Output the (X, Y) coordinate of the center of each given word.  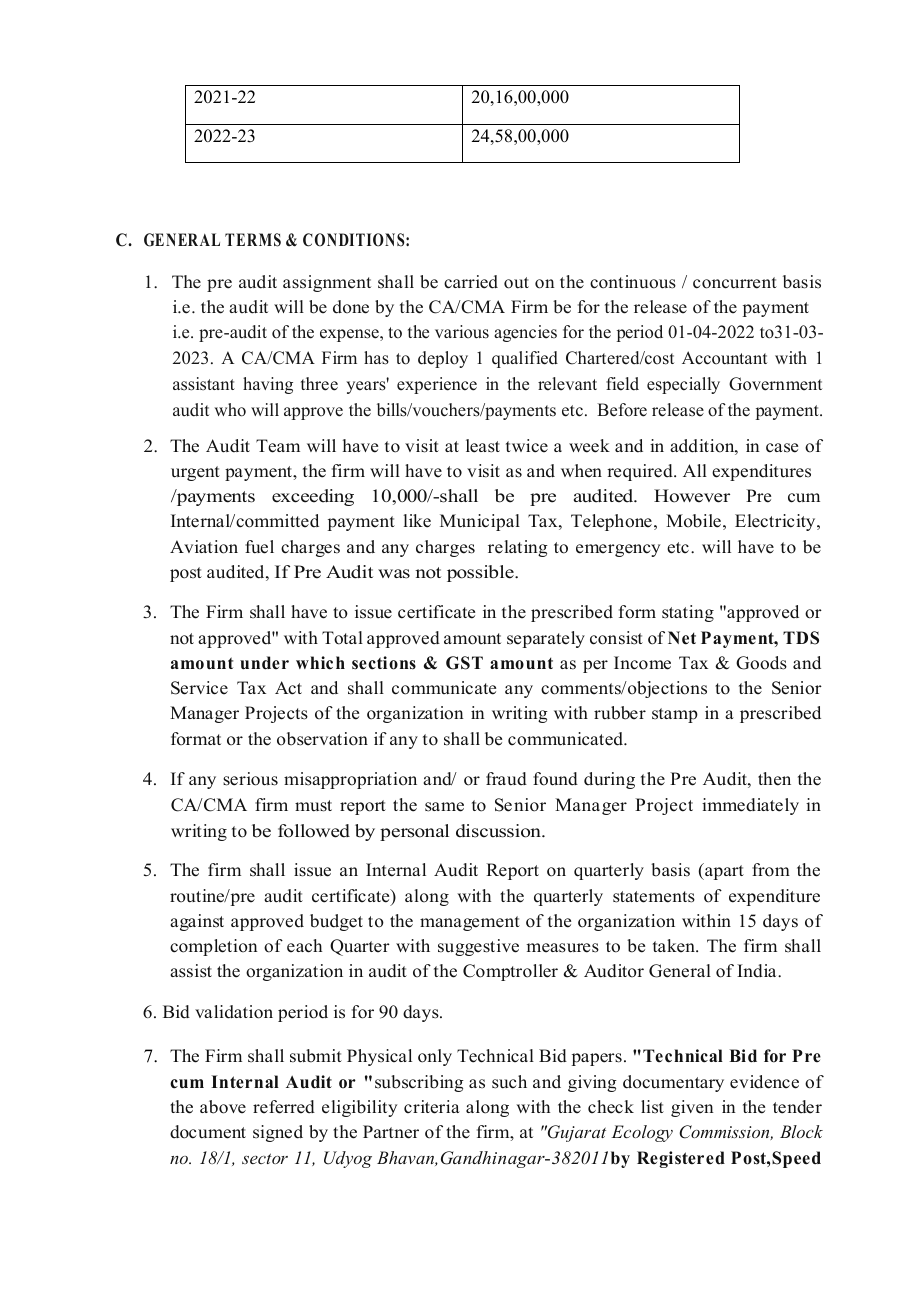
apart (723, 871)
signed (278, 1133)
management (470, 923)
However (692, 496)
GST (464, 663)
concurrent (735, 283)
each (304, 946)
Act (288, 688)
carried (471, 282)
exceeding (313, 497)
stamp (675, 715)
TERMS (253, 240)
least (483, 446)
